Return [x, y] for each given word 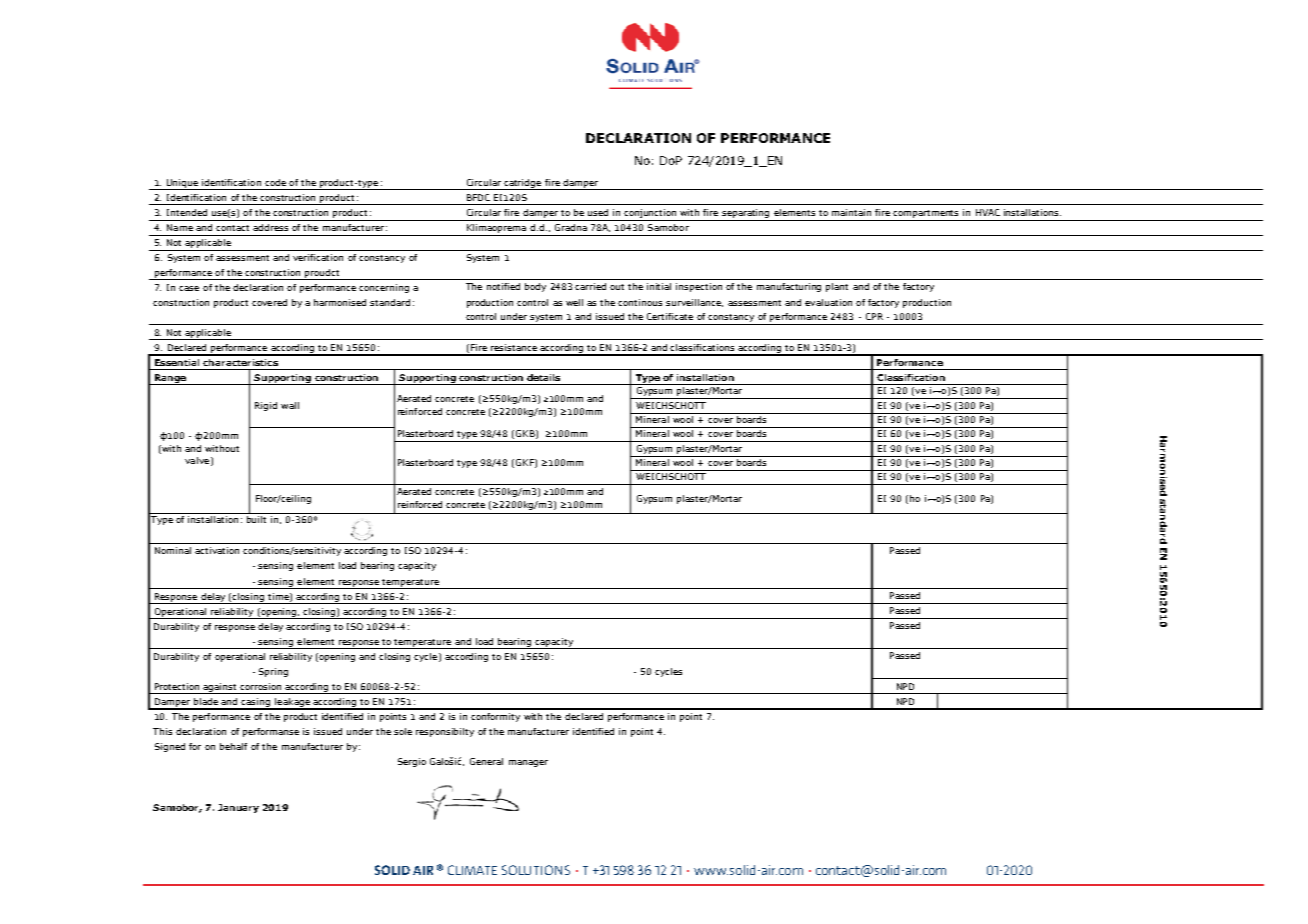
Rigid [266, 406]
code [275, 182]
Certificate [670, 316]
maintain [851, 212]
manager [528, 763]
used [598, 212]
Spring [273, 672]
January [238, 808]
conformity [495, 717]
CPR [874, 316]
